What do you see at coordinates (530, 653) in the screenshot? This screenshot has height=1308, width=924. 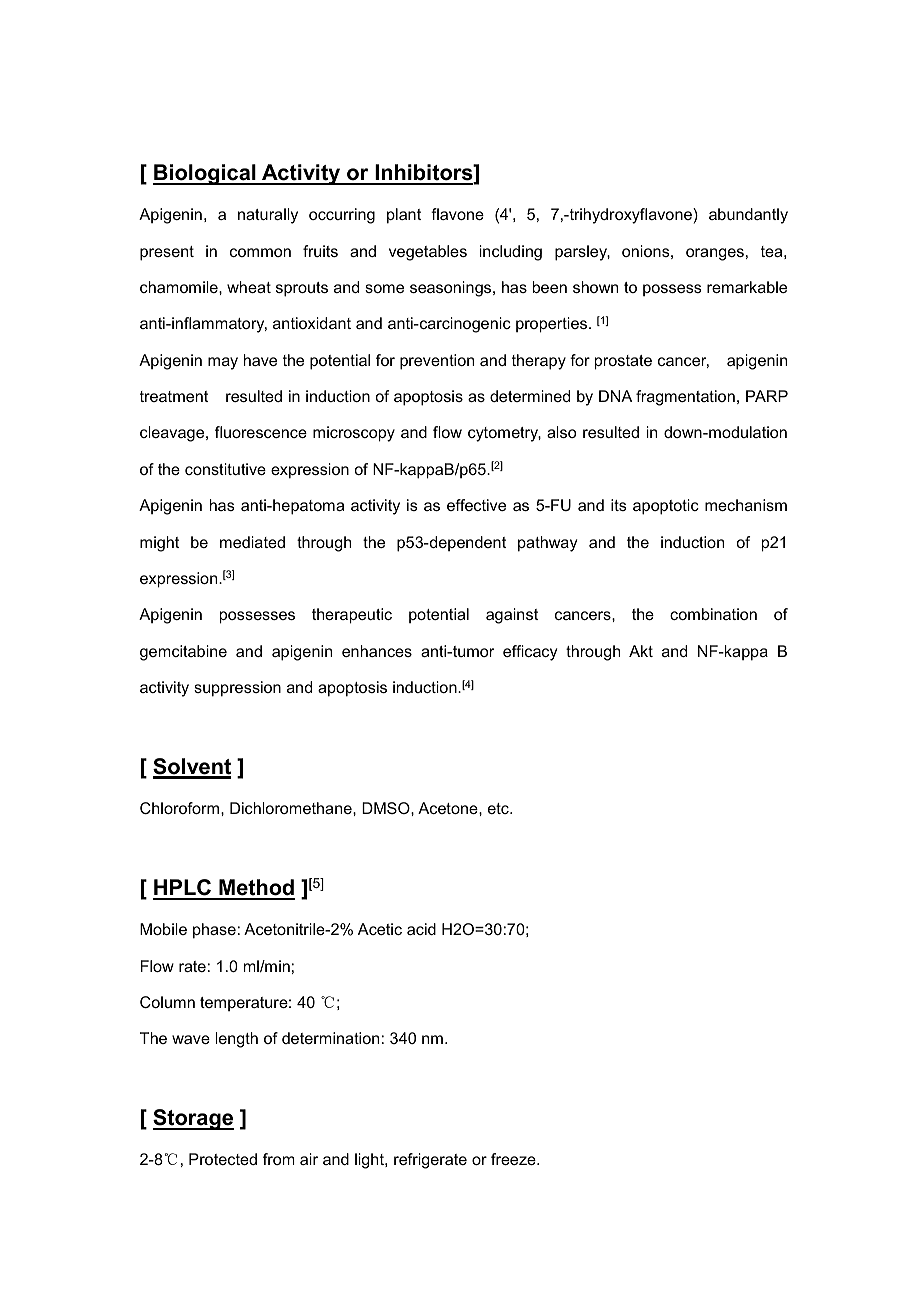 I see `efficacy` at bounding box center [530, 653].
